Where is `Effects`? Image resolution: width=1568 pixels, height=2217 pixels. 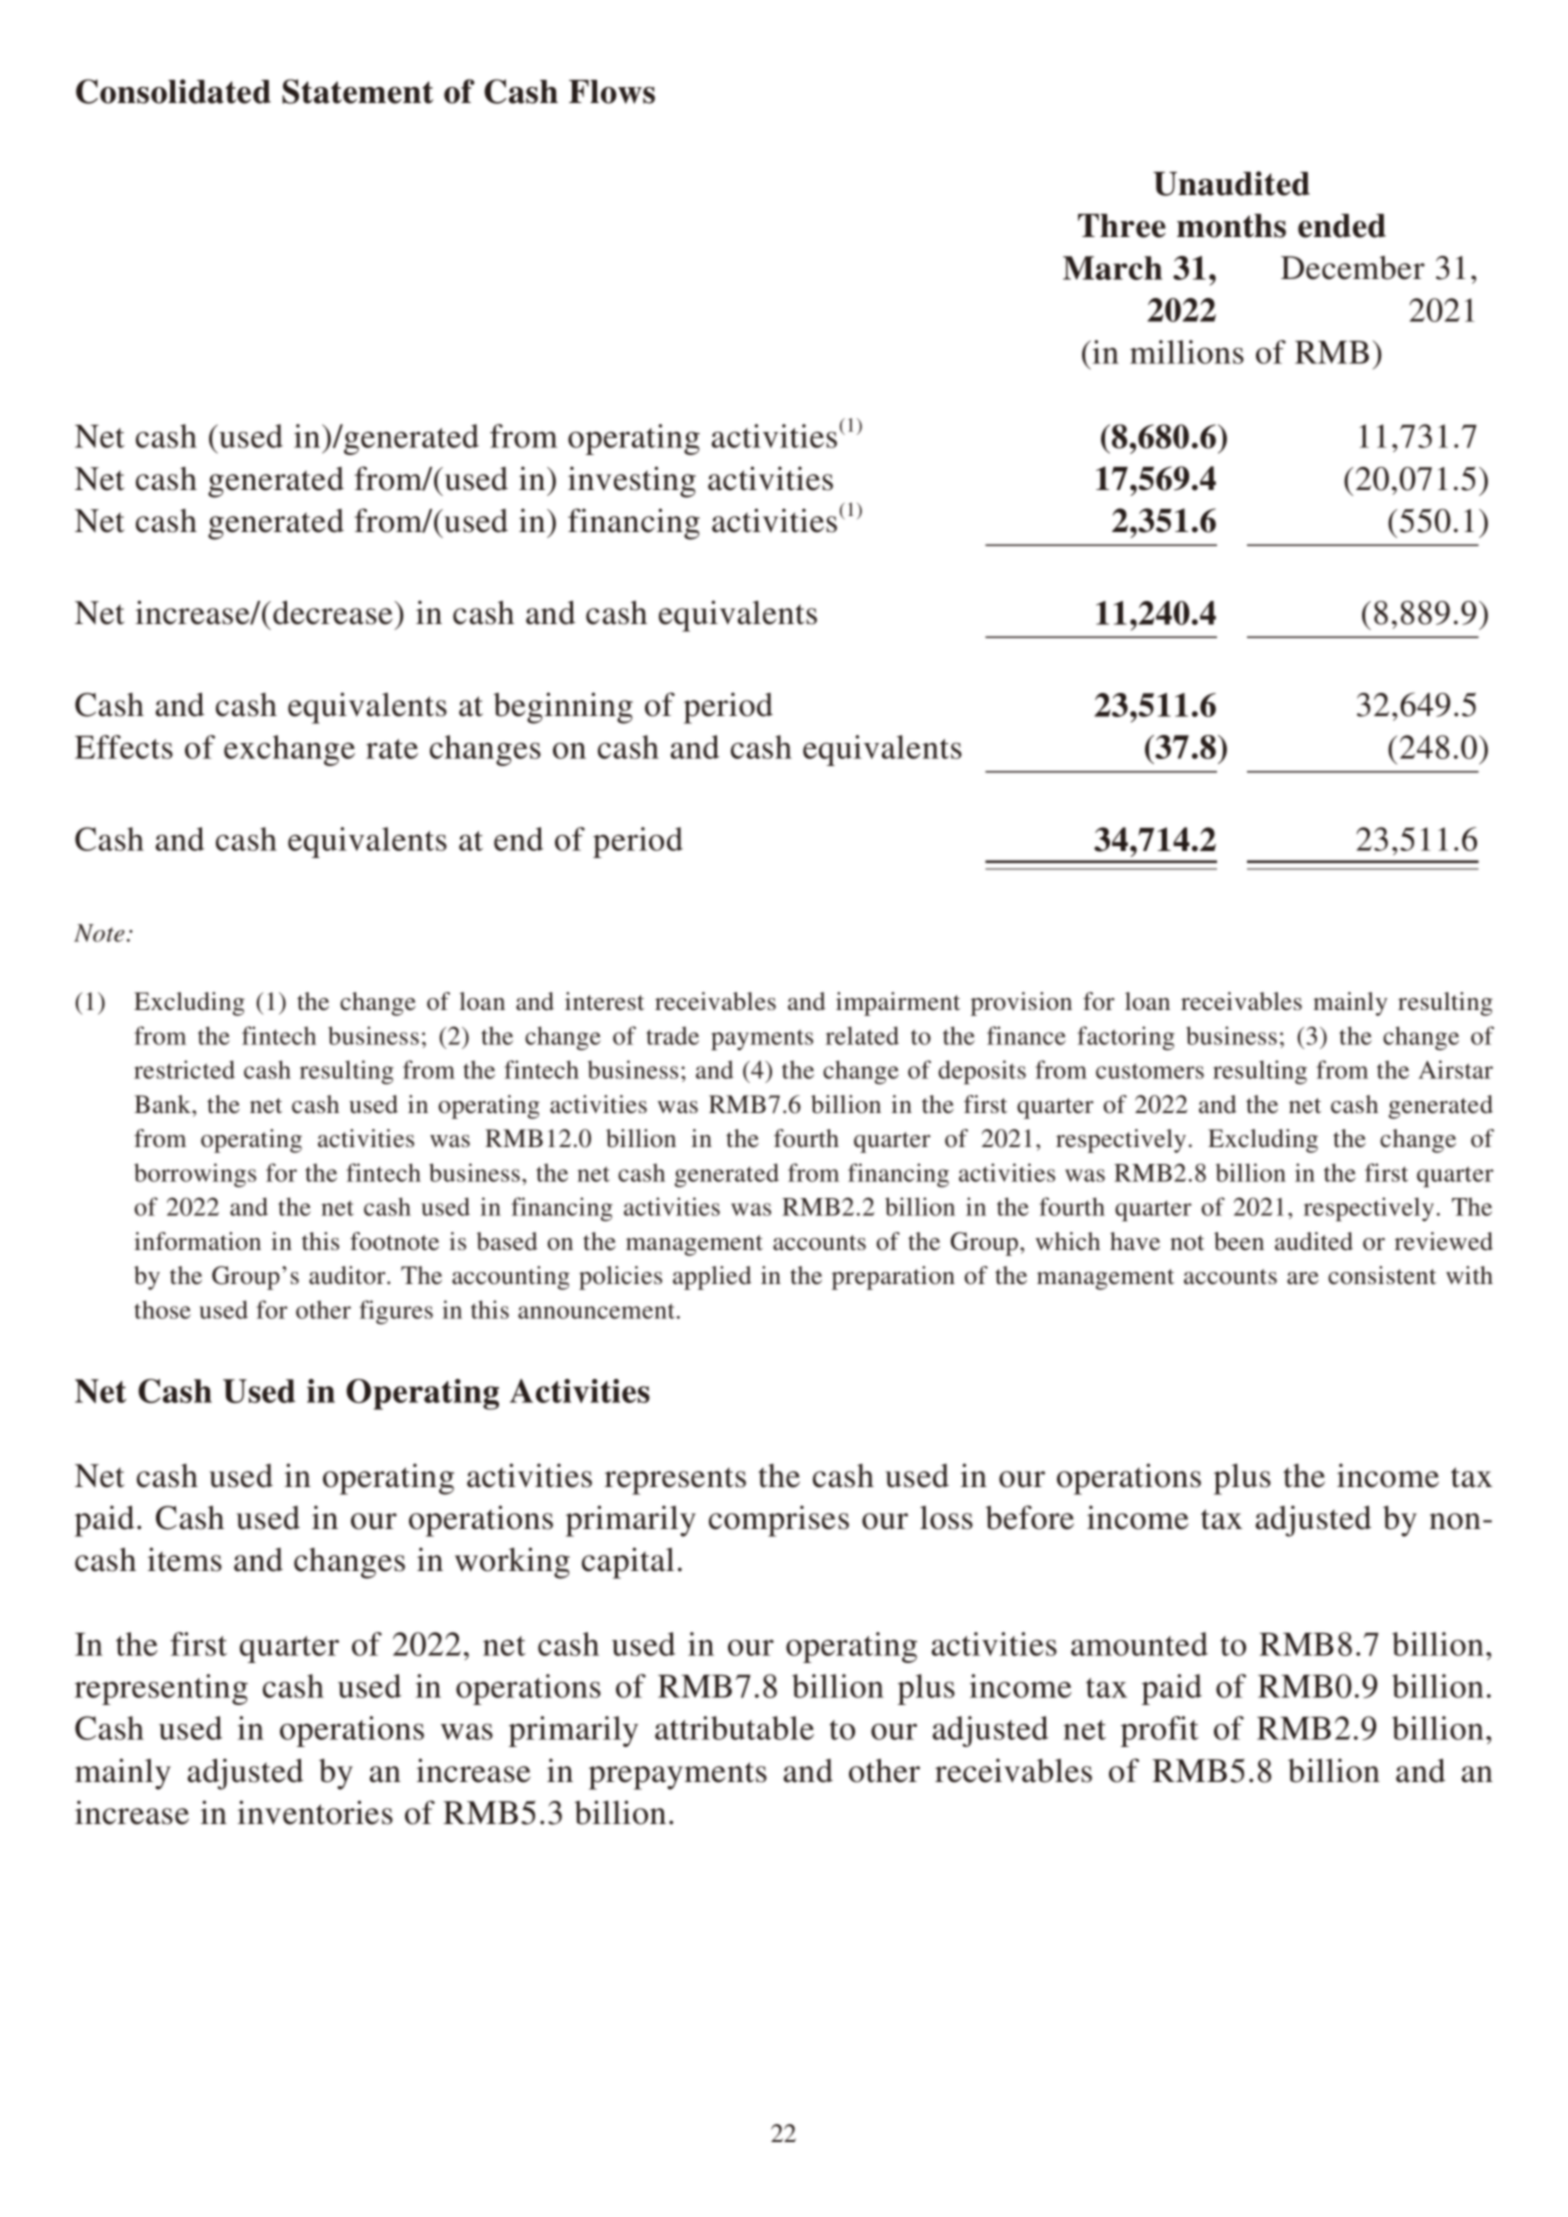
Effects is located at coordinates (124, 747).
